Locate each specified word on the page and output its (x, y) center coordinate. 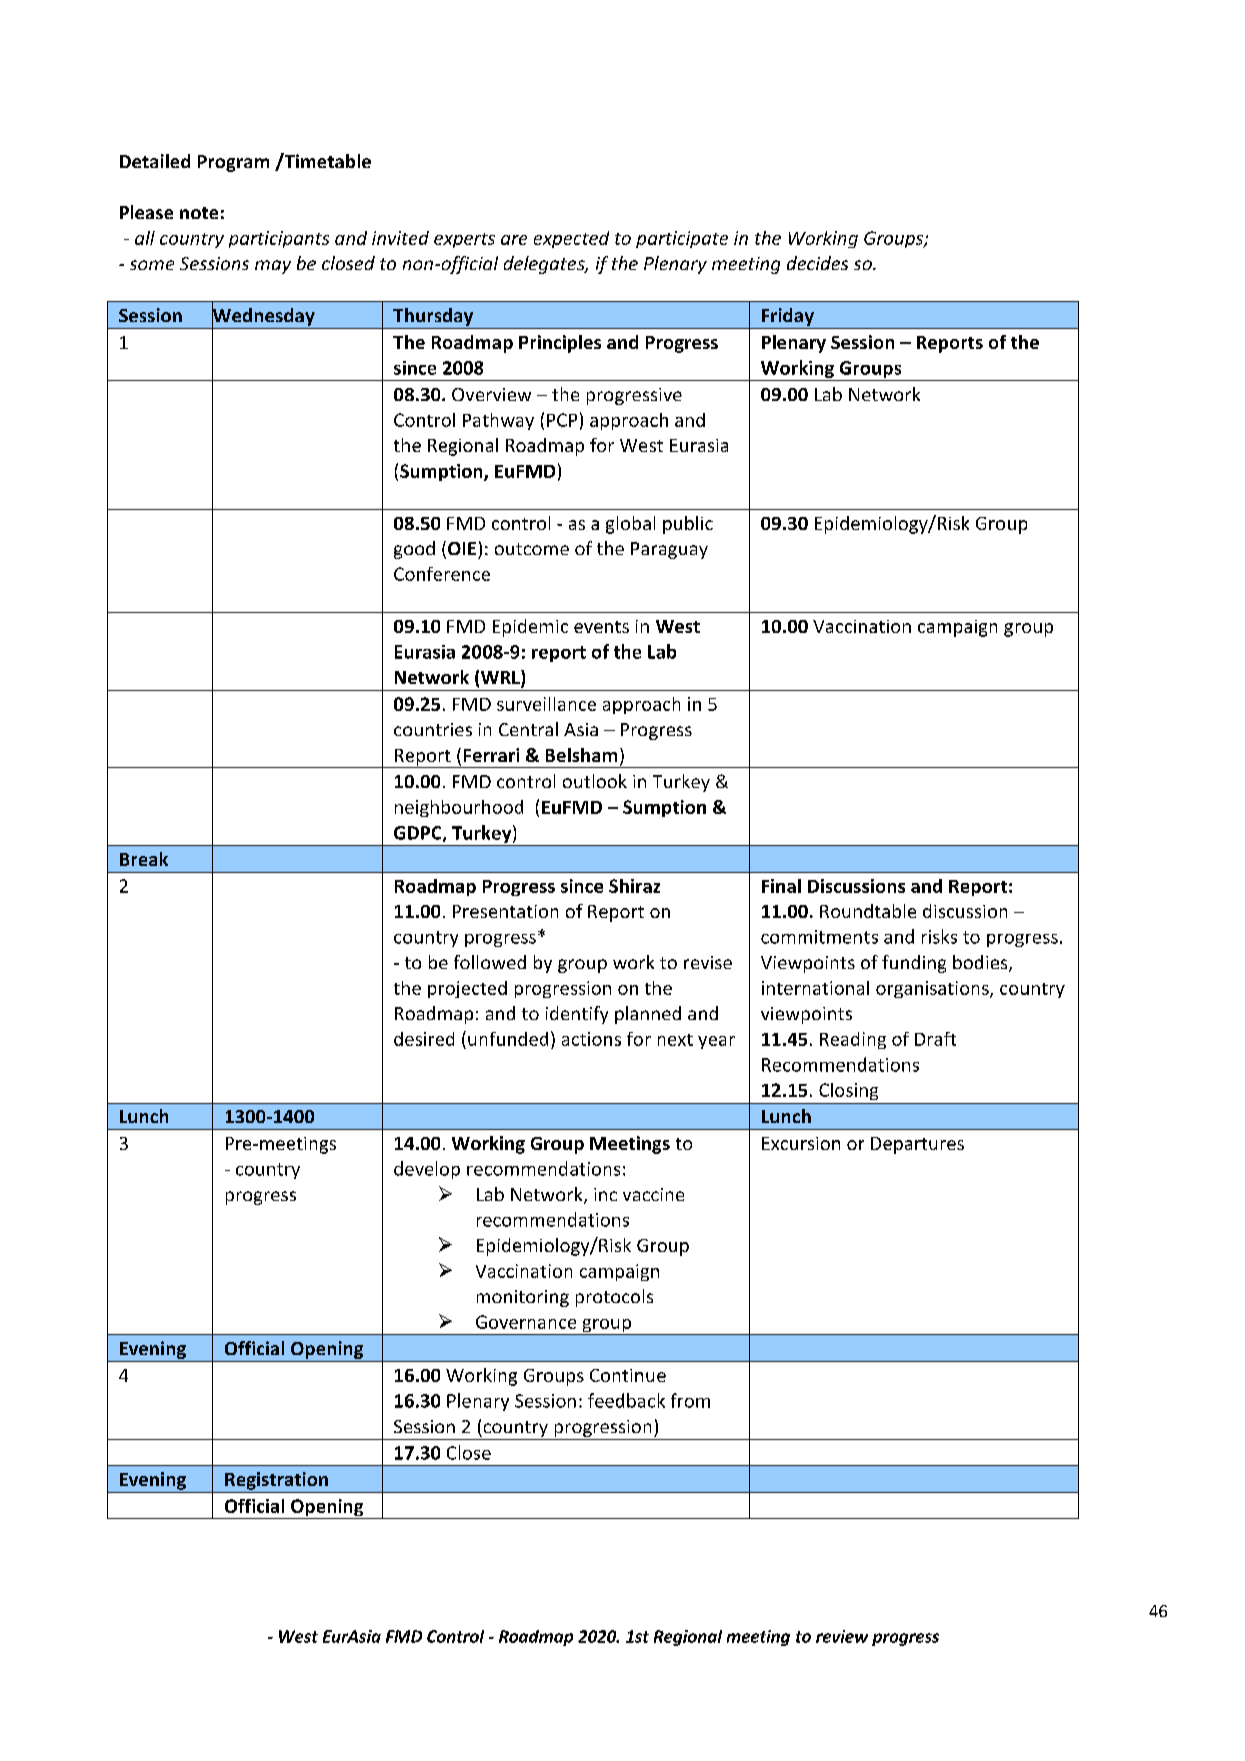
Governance (526, 1322)
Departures (917, 1145)
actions (591, 1039)
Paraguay (669, 550)
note (199, 213)
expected (571, 239)
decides (817, 263)
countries (433, 729)
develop (427, 1170)
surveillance (546, 704)
